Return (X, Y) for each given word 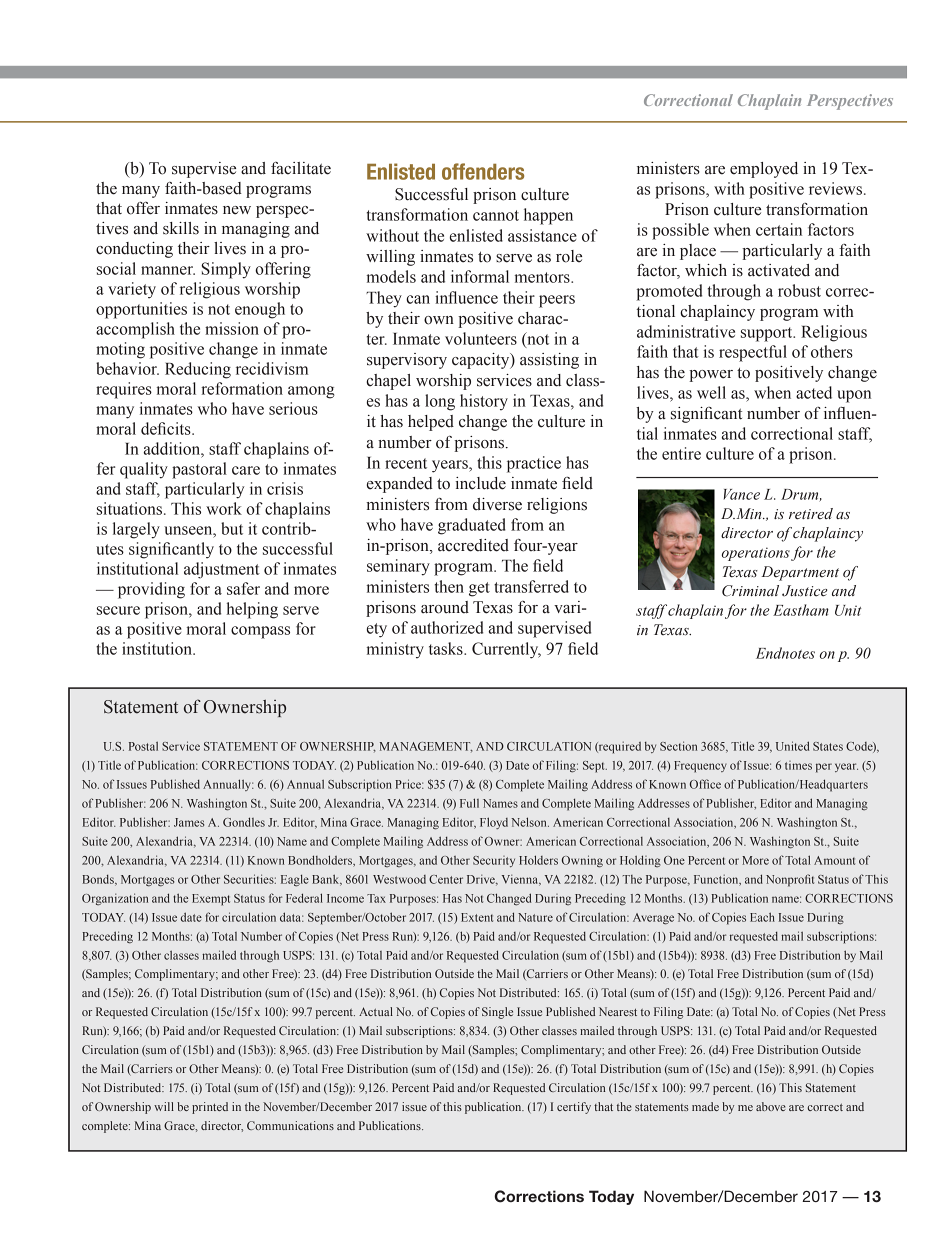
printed (210, 1108)
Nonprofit (790, 880)
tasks (447, 648)
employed (764, 170)
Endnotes (785, 653)
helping (252, 610)
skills (181, 228)
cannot (496, 215)
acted (814, 392)
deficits (167, 428)
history (484, 402)
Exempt (211, 900)
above (771, 1106)
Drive (482, 880)
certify (574, 1108)
